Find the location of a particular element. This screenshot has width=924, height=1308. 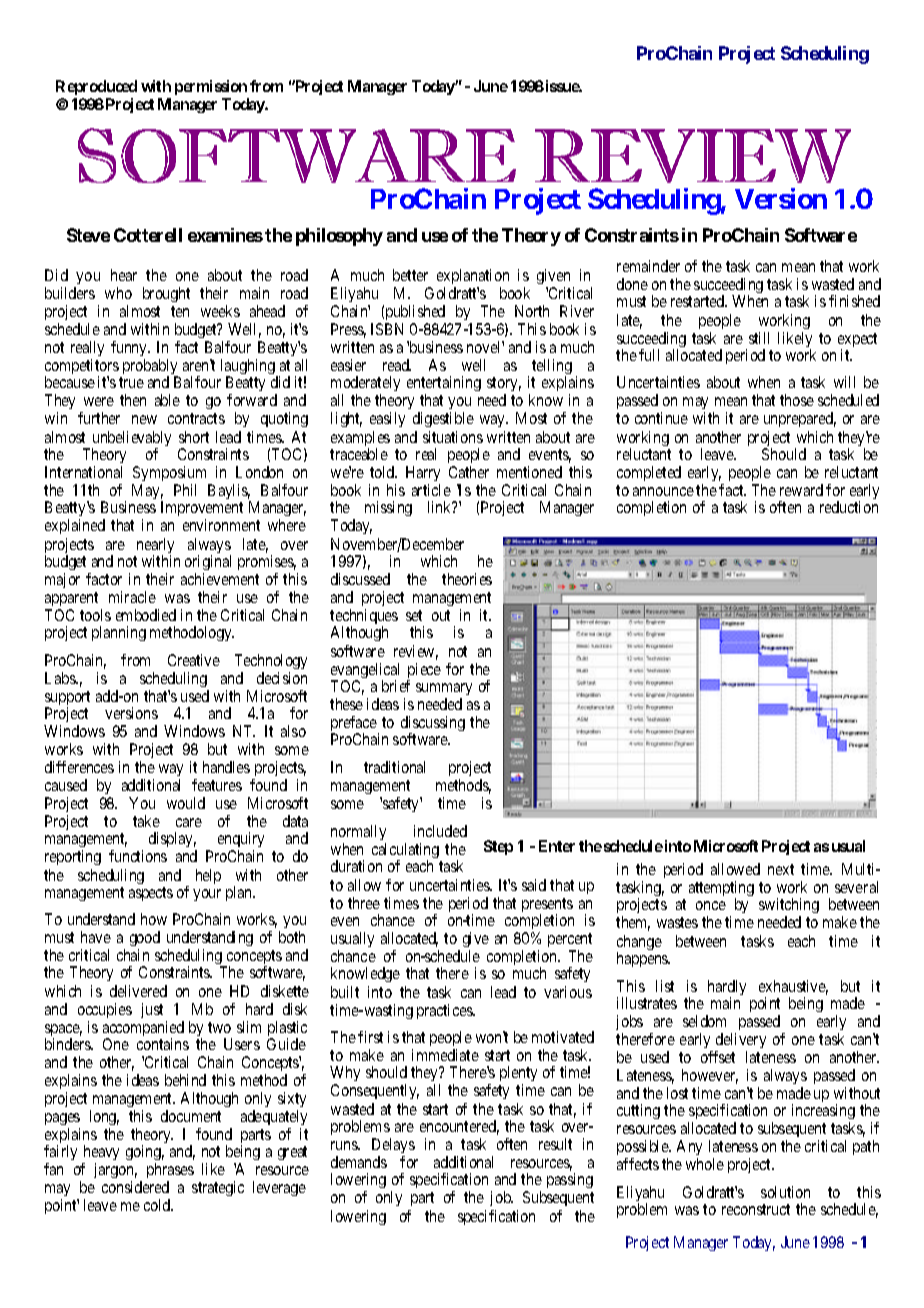

done is located at coordinates (632, 284).
